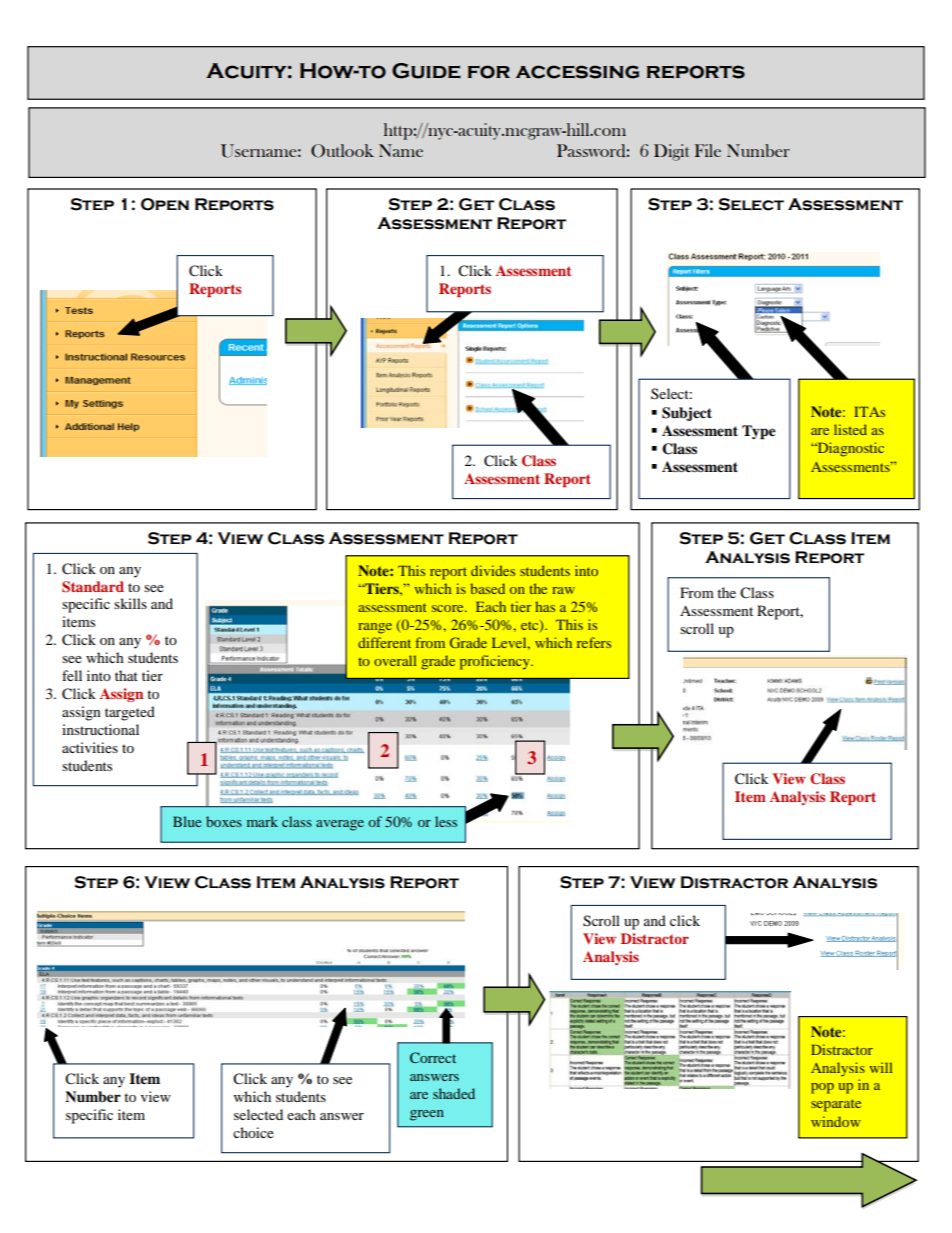 The height and width of the page is (1233, 952). What do you see at coordinates (489, 72) in the page?
I see `for` at bounding box center [489, 72].
